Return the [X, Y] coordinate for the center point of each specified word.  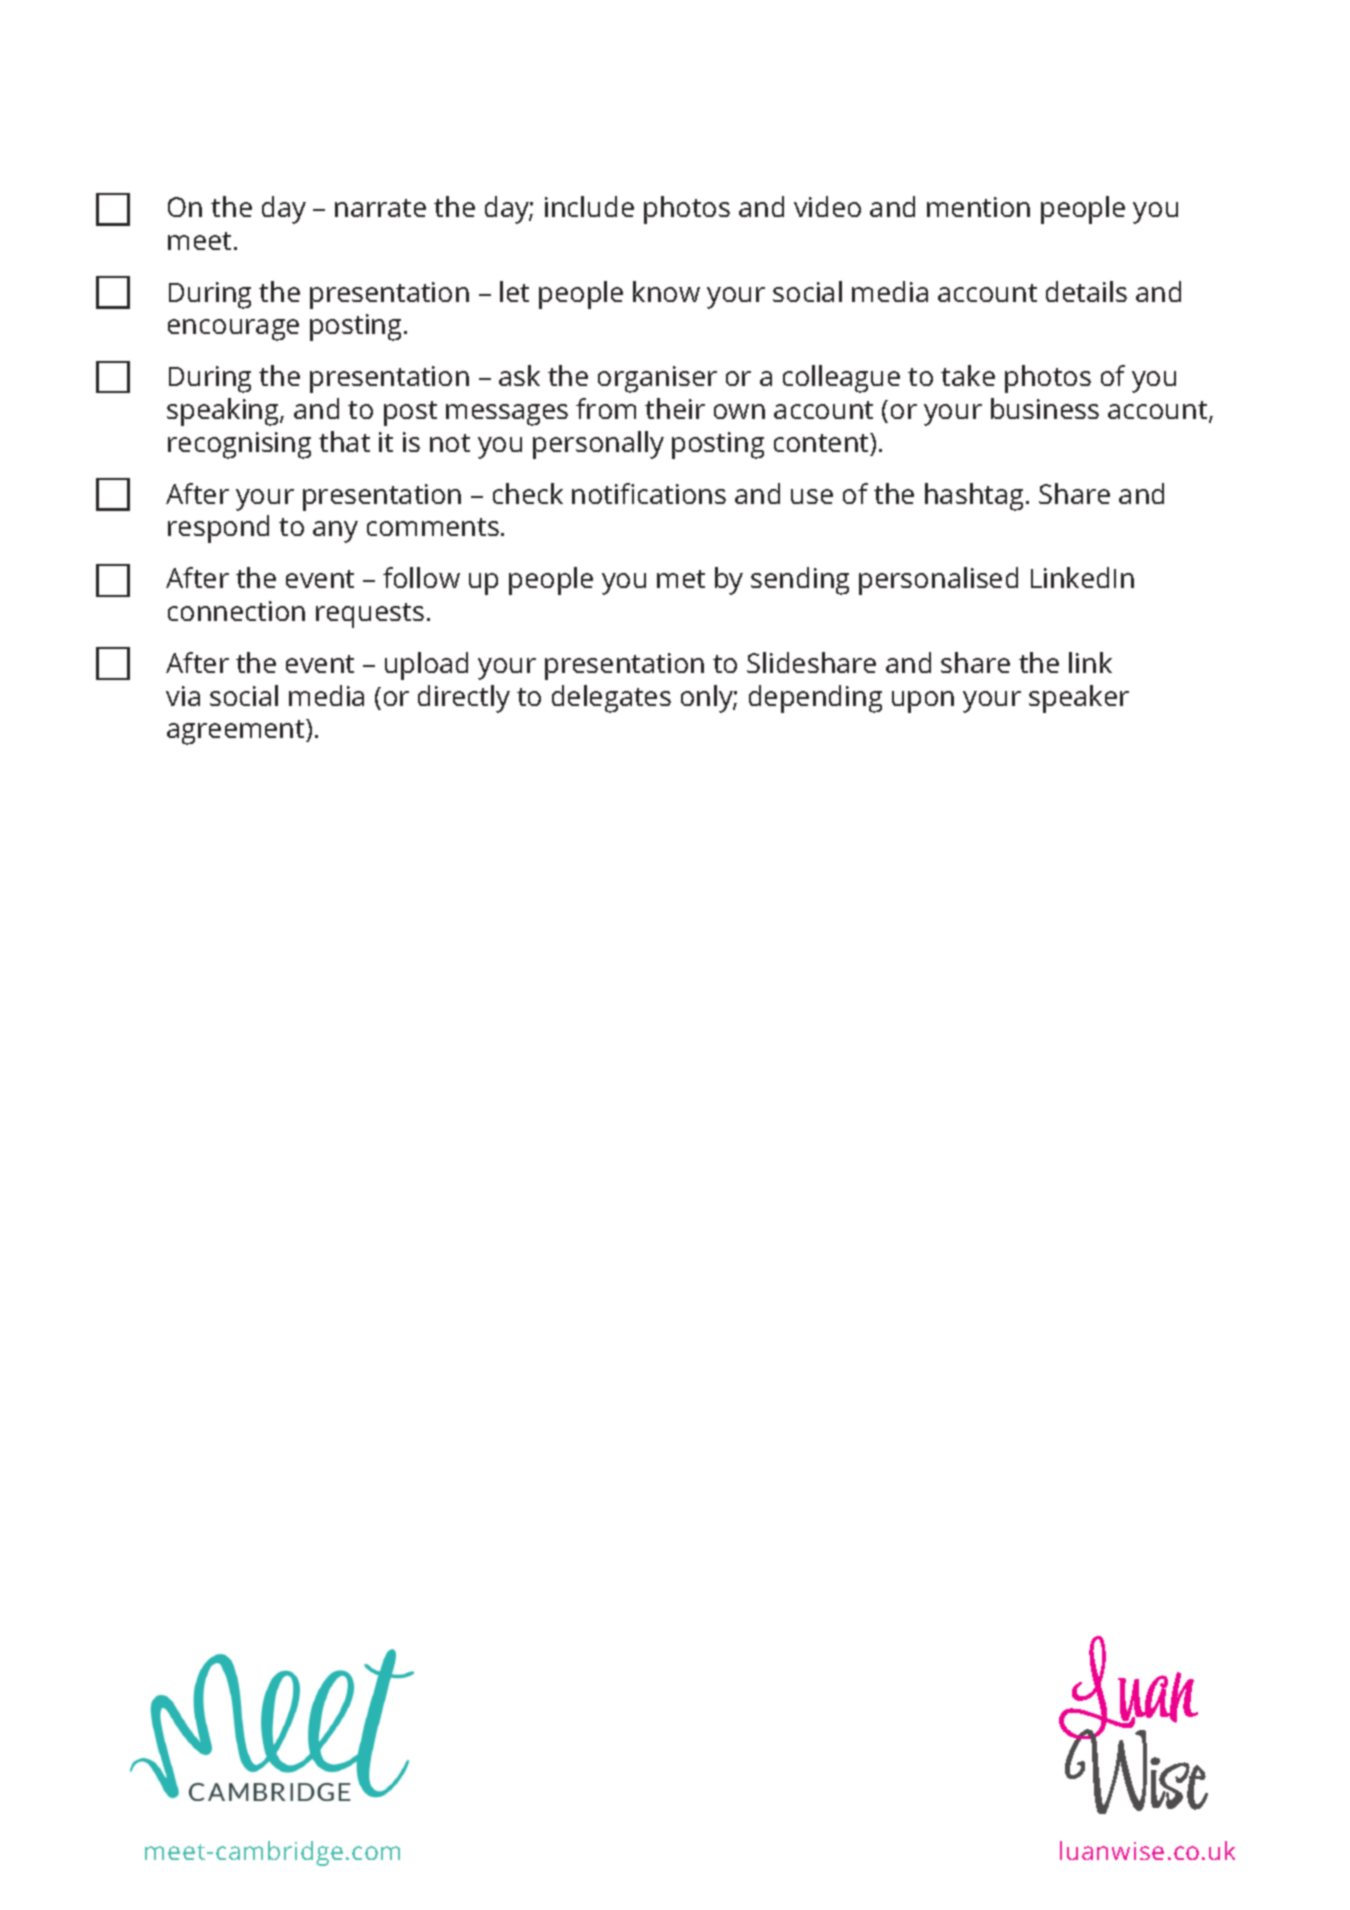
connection [236, 611]
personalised [938, 581]
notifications [649, 493]
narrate [380, 208]
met [681, 579]
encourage [233, 330]
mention [978, 207]
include [589, 206]
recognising [239, 445]
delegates [611, 699]
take [968, 375]
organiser [657, 379]
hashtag [974, 497]
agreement [237, 732]
